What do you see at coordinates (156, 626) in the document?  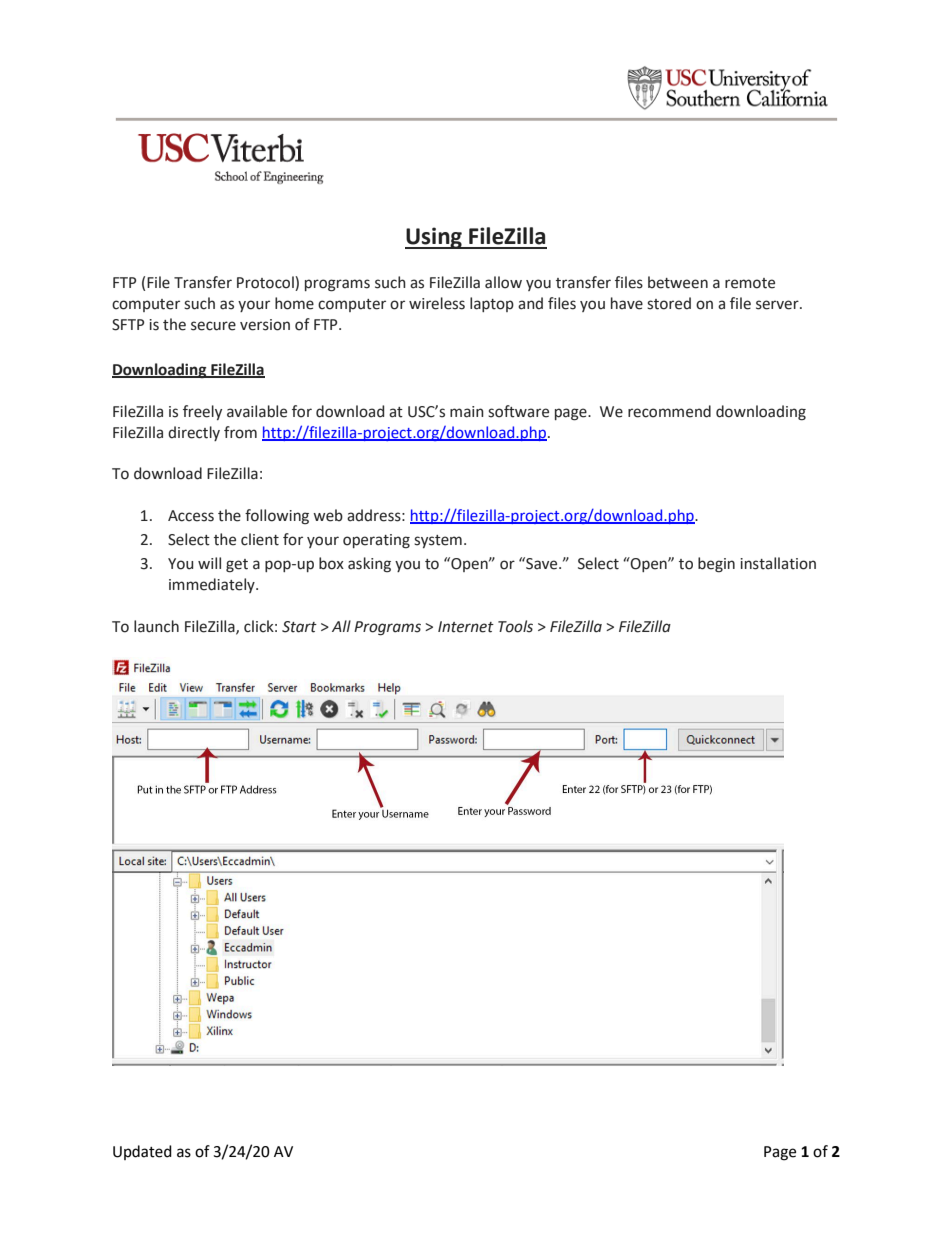 I see `launch` at bounding box center [156, 626].
